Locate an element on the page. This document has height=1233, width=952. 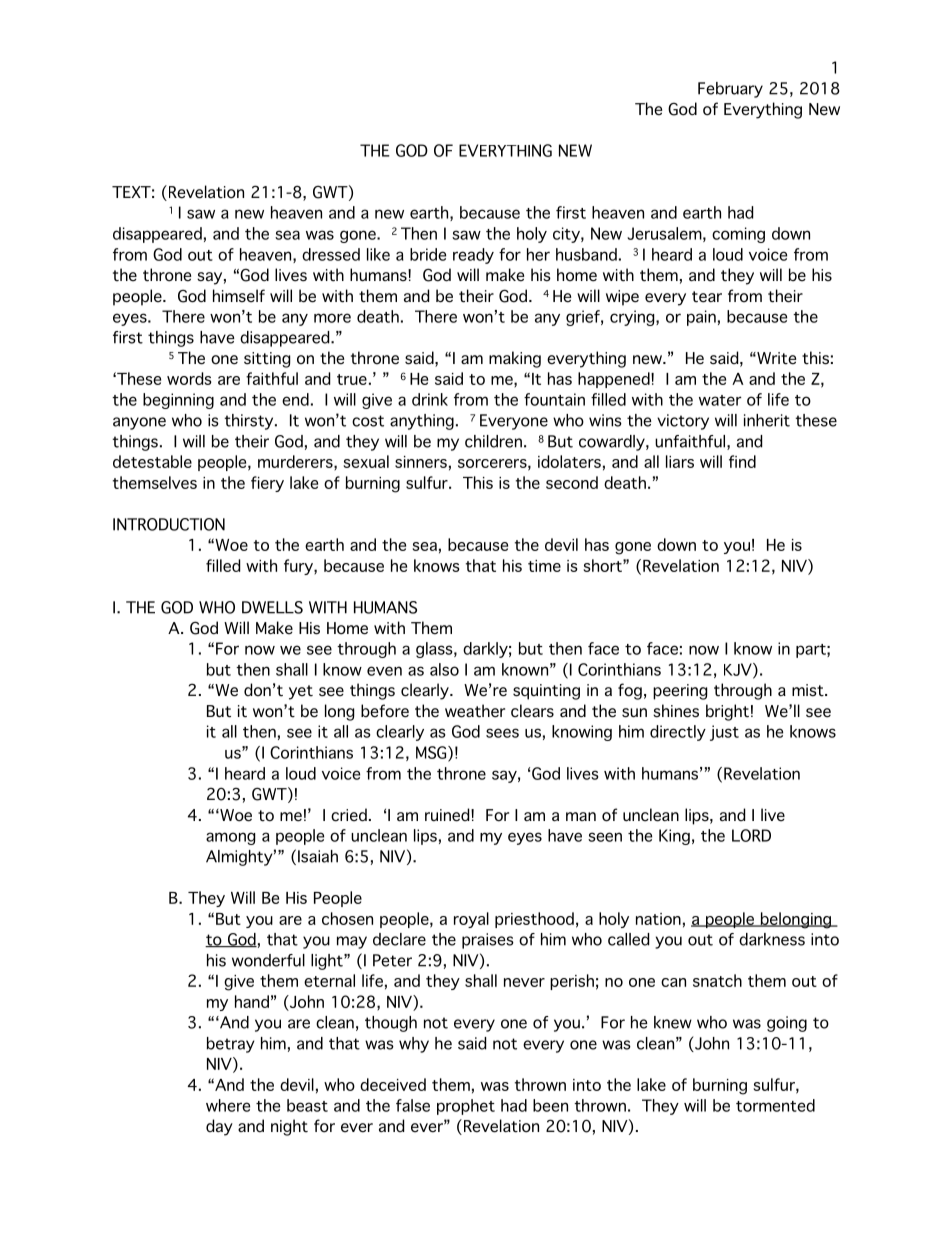
February is located at coordinates (730, 90).
